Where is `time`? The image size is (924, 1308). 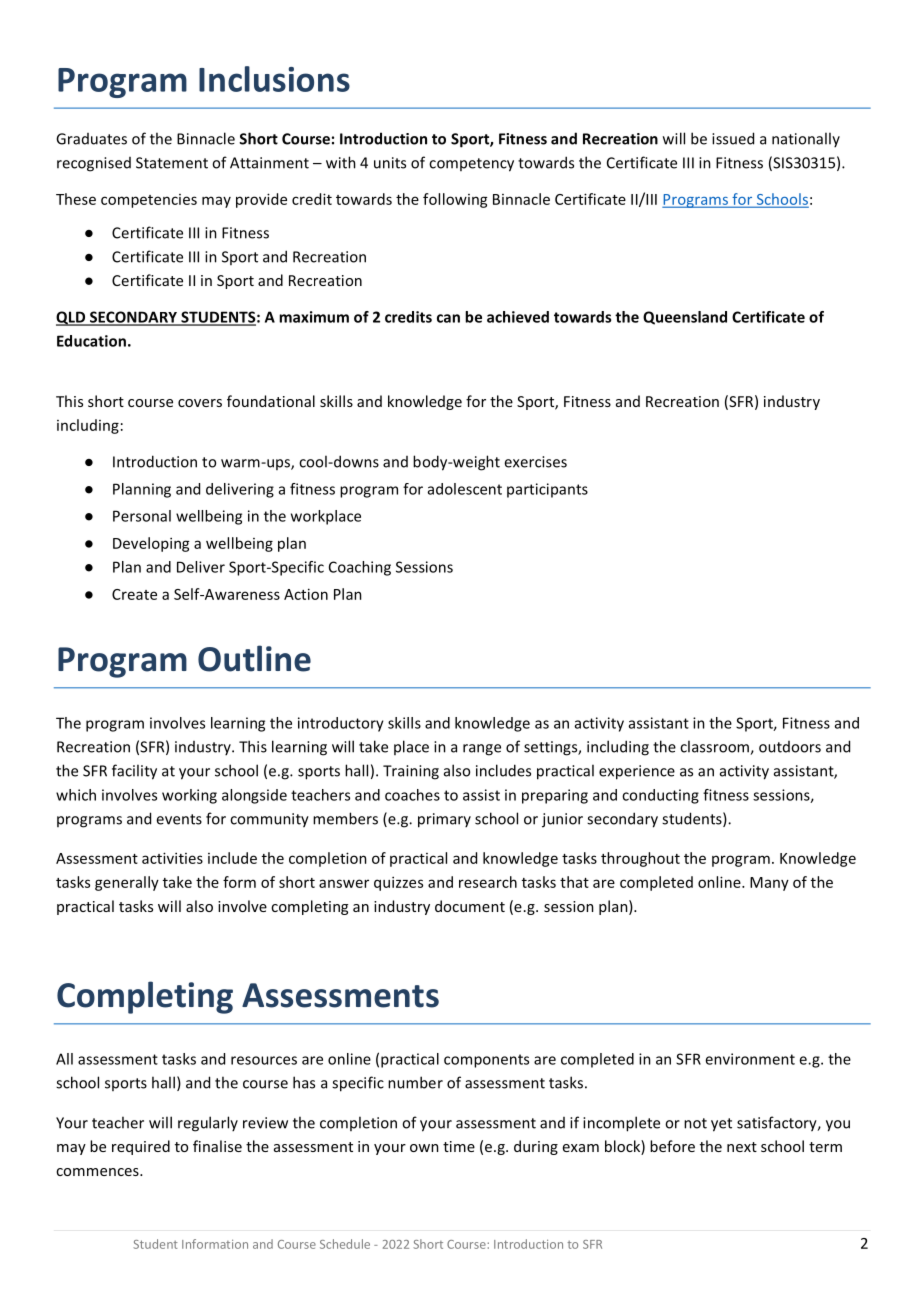 time is located at coordinates (459, 1146).
